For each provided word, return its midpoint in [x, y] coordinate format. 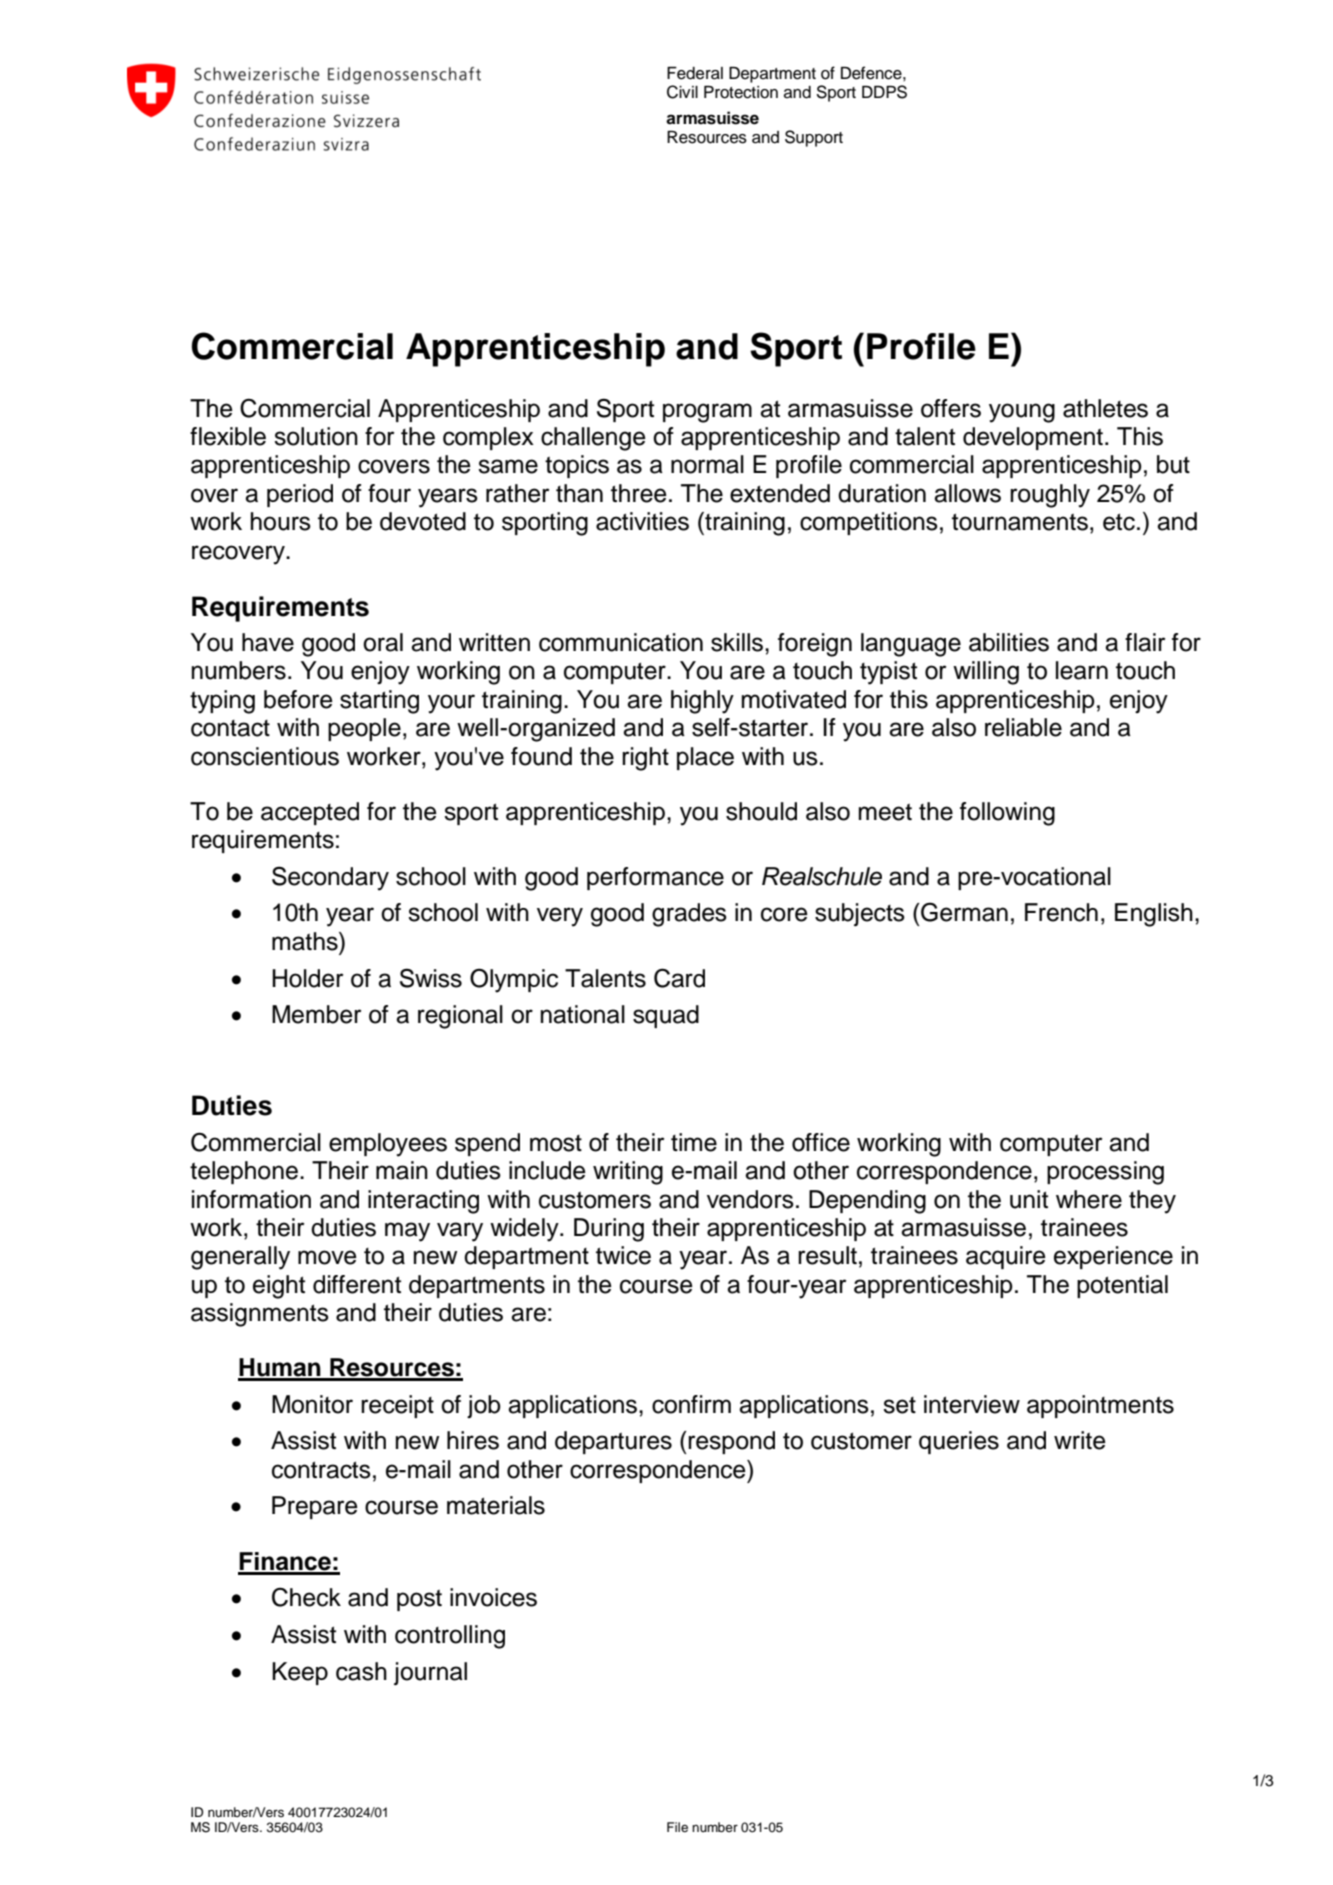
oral [383, 642]
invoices [493, 1597]
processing [1105, 1173]
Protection [741, 92]
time [694, 1142]
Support [814, 138]
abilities [1009, 642]
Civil [682, 92]
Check [306, 1597]
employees [388, 1145]
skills [738, 642]
